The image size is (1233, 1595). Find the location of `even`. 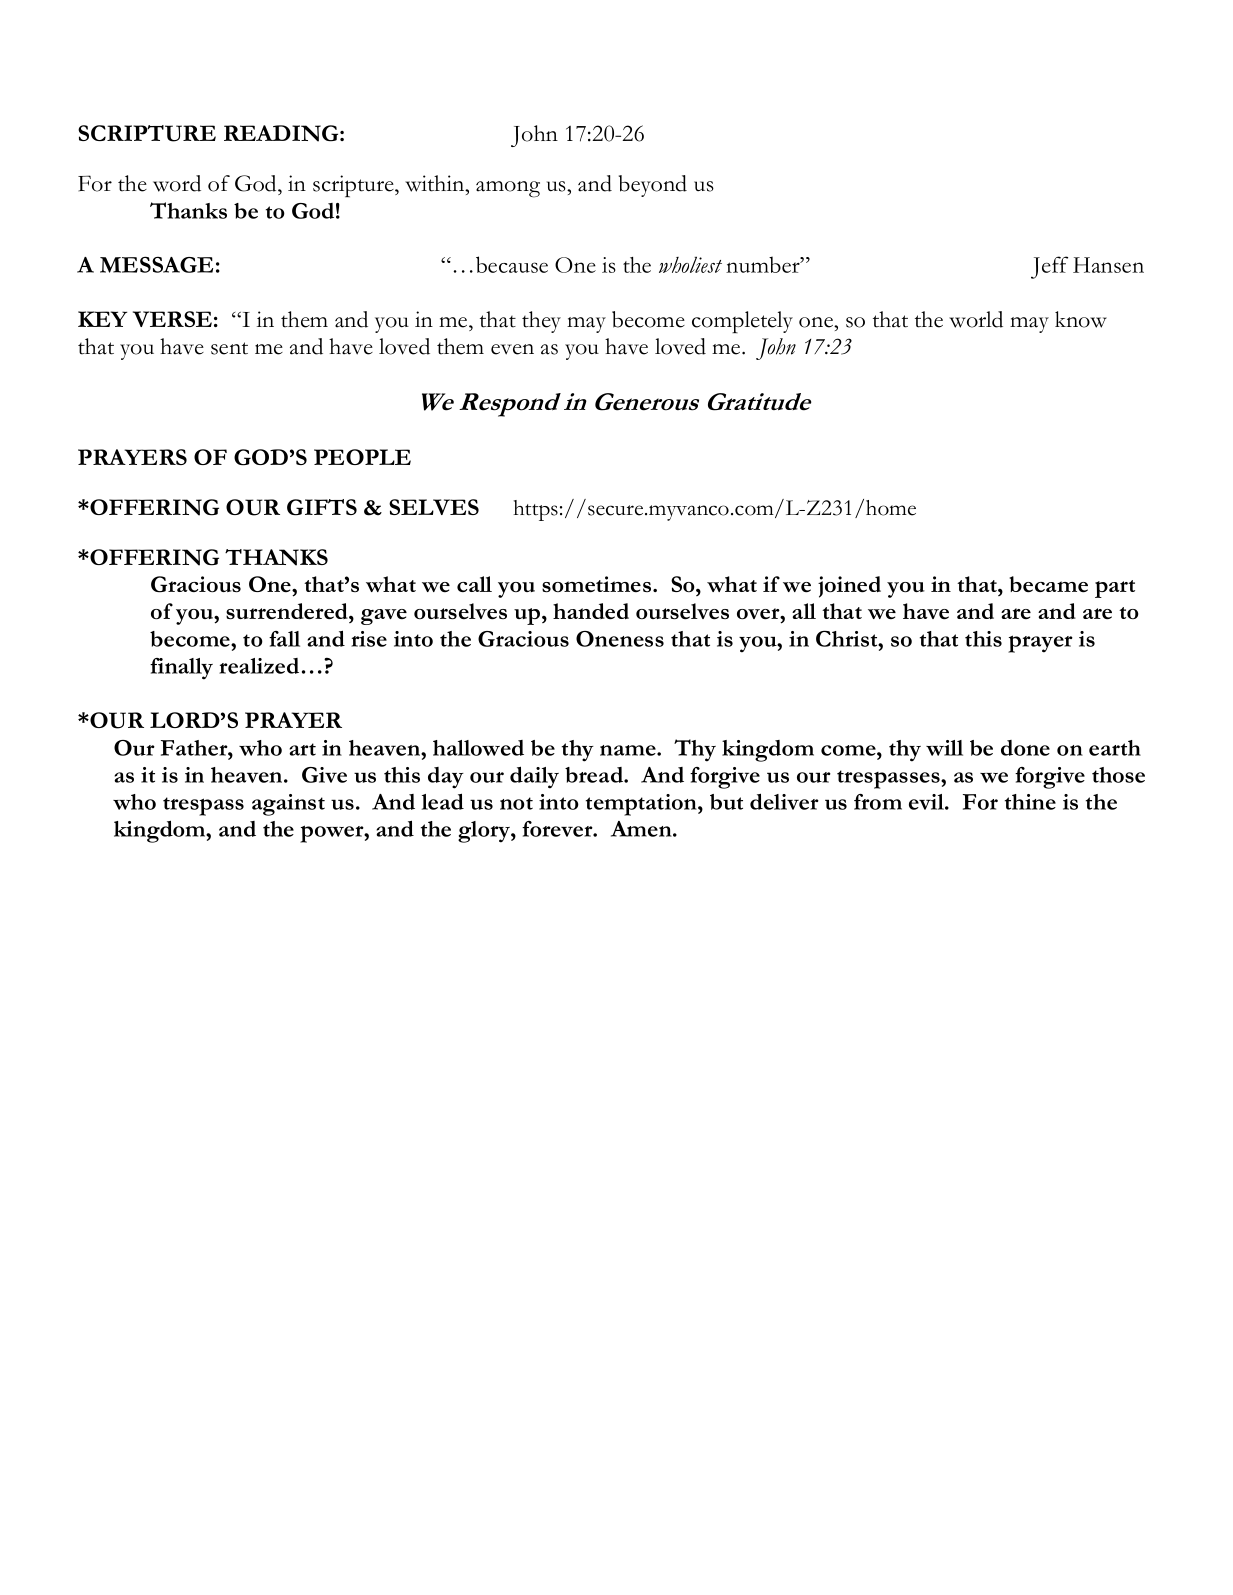

even is located at coordinates (512, 349).
